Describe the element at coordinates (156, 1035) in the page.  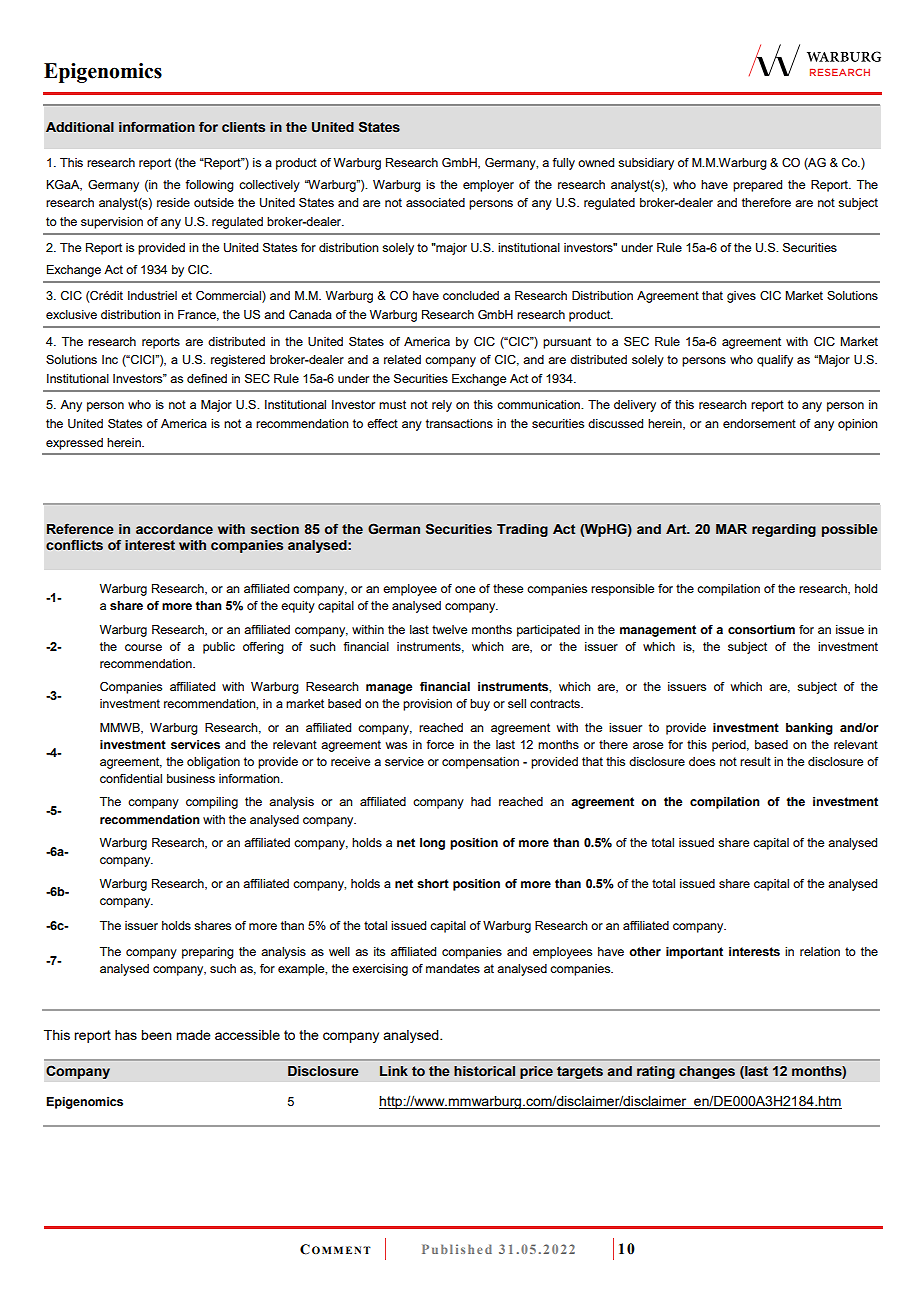
I see `been` at that location.
